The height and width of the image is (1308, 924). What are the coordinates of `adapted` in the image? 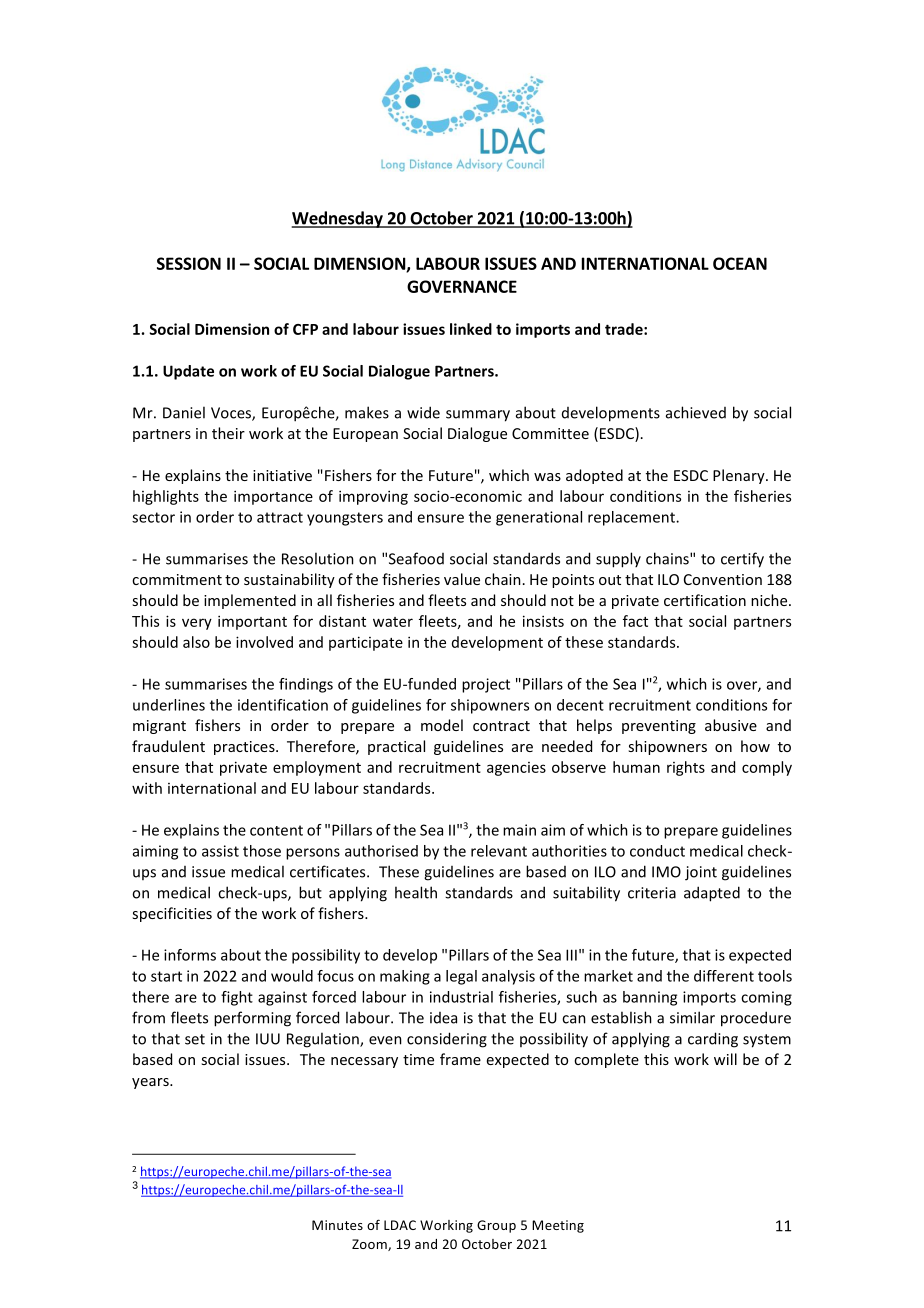 It's located at (712, 894).
